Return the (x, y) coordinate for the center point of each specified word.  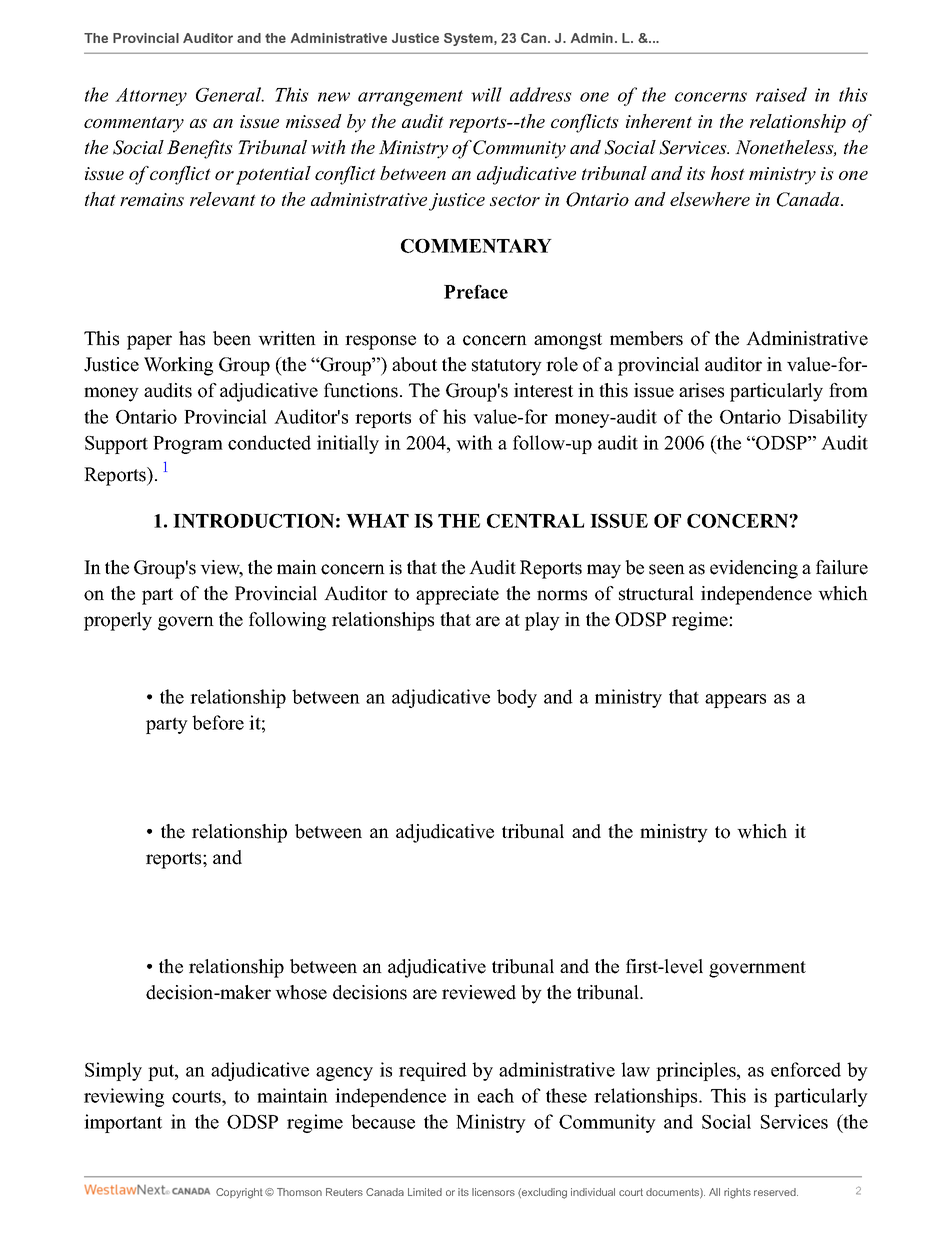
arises (701, 390)
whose (301, 992)
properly (118, 621)
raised (781, 94)
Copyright (239, 1193)
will (486, 94)
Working (178, 366)
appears (735, 701)
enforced (806, 1069)
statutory (507, 367)
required (433, 1071)
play (542, 621)
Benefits (200, 149)
